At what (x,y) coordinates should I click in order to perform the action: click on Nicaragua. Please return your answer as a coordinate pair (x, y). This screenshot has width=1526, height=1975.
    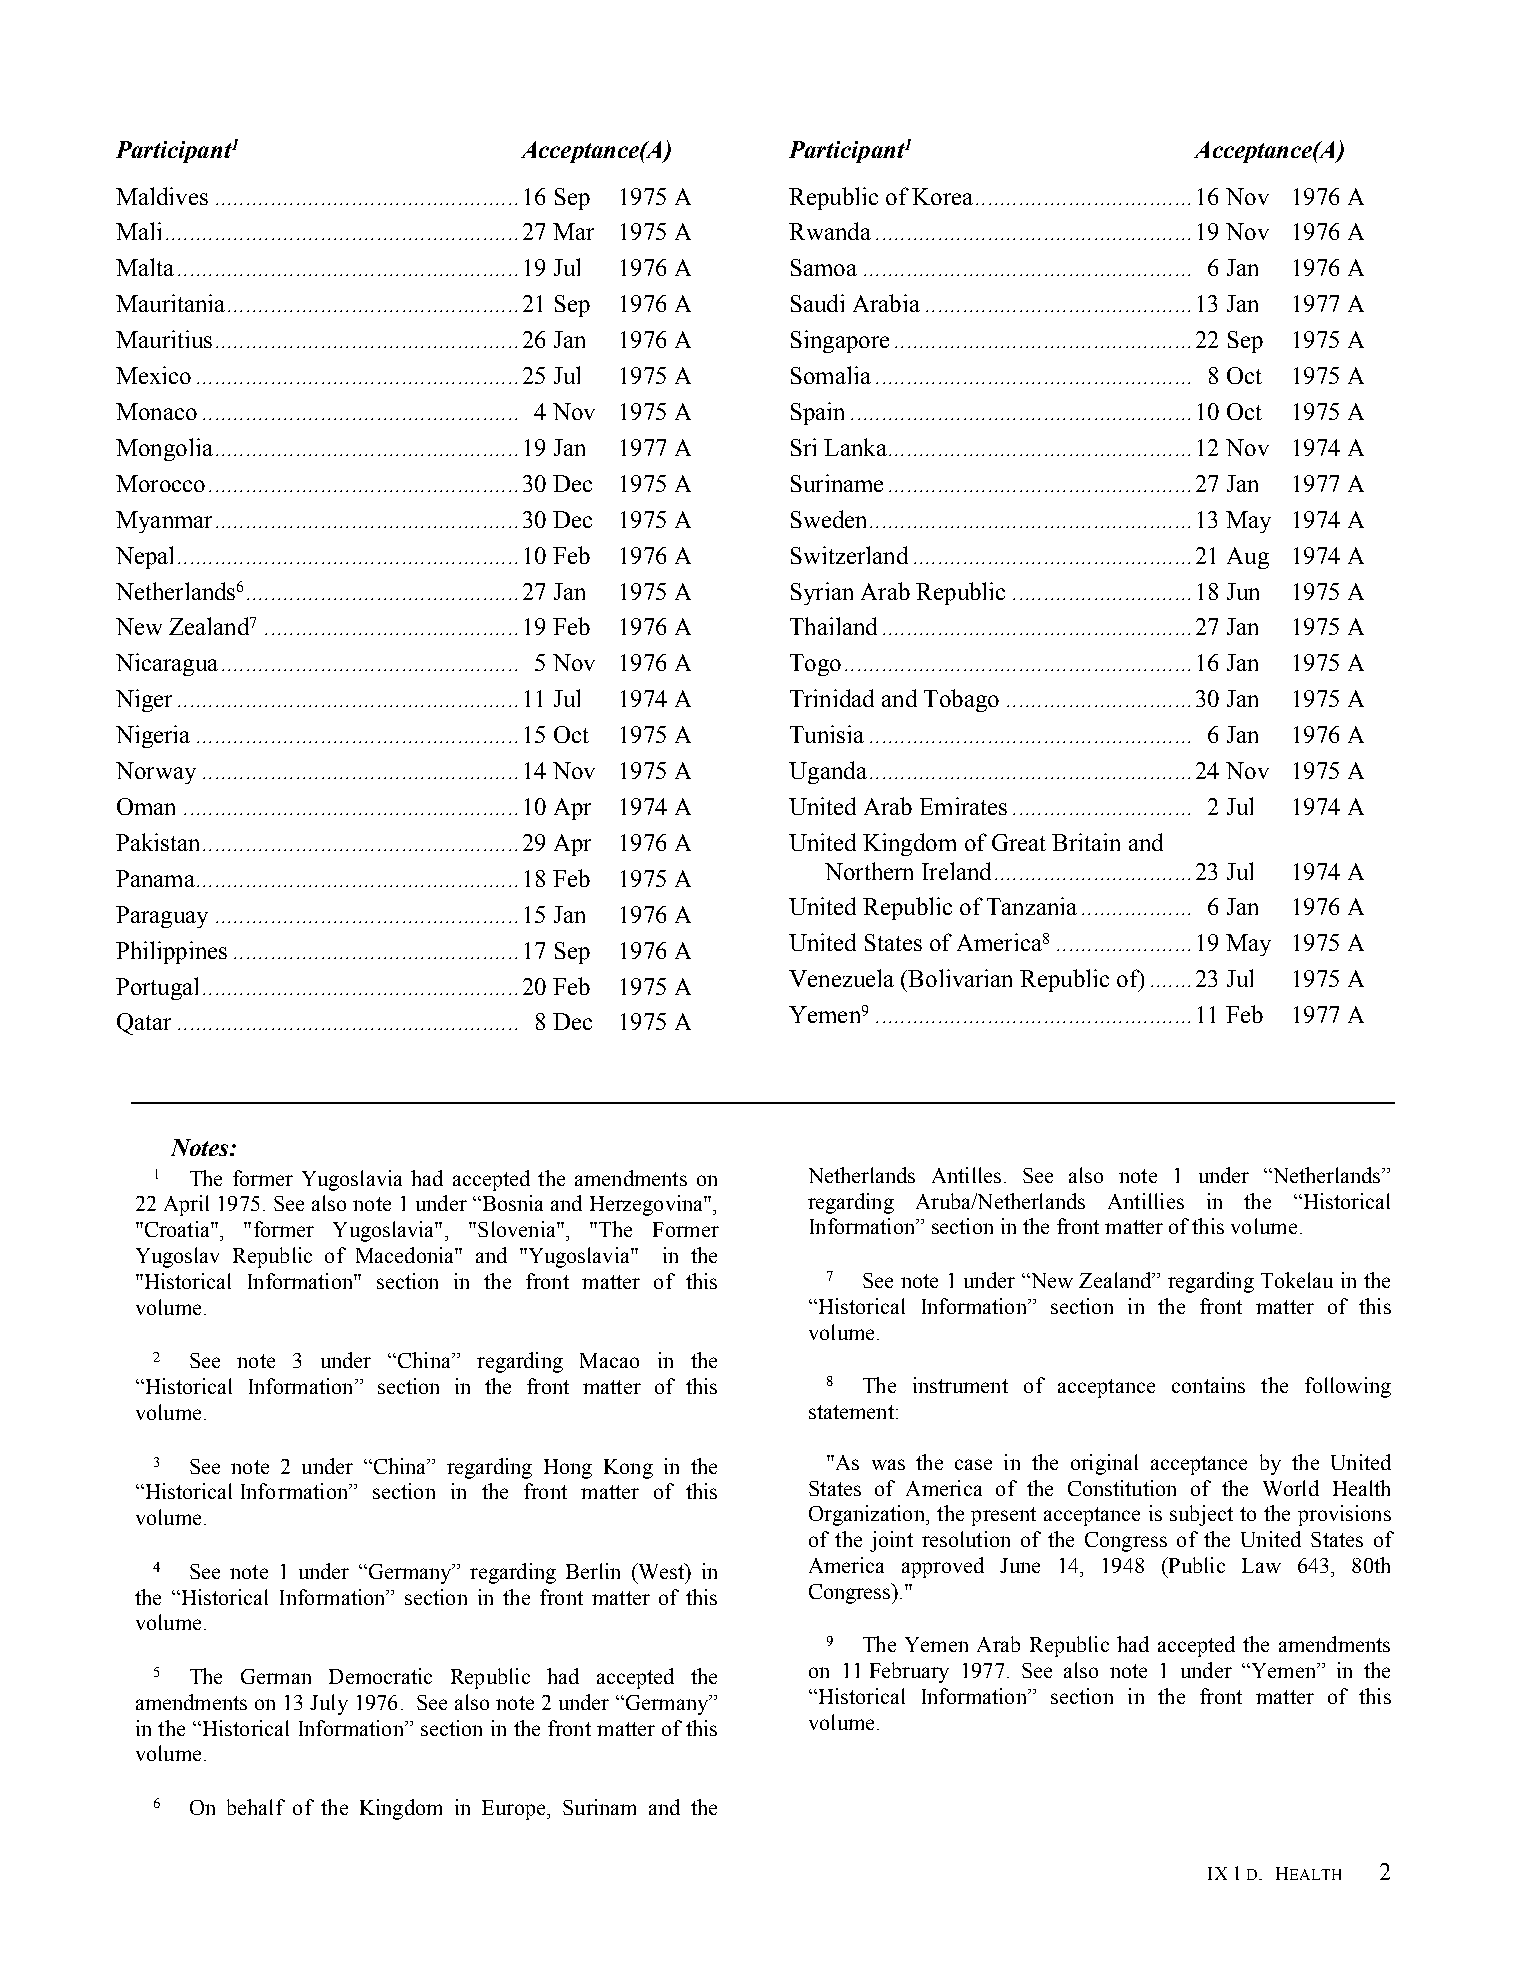
    Looking at the image, I should click on (167, 664).
